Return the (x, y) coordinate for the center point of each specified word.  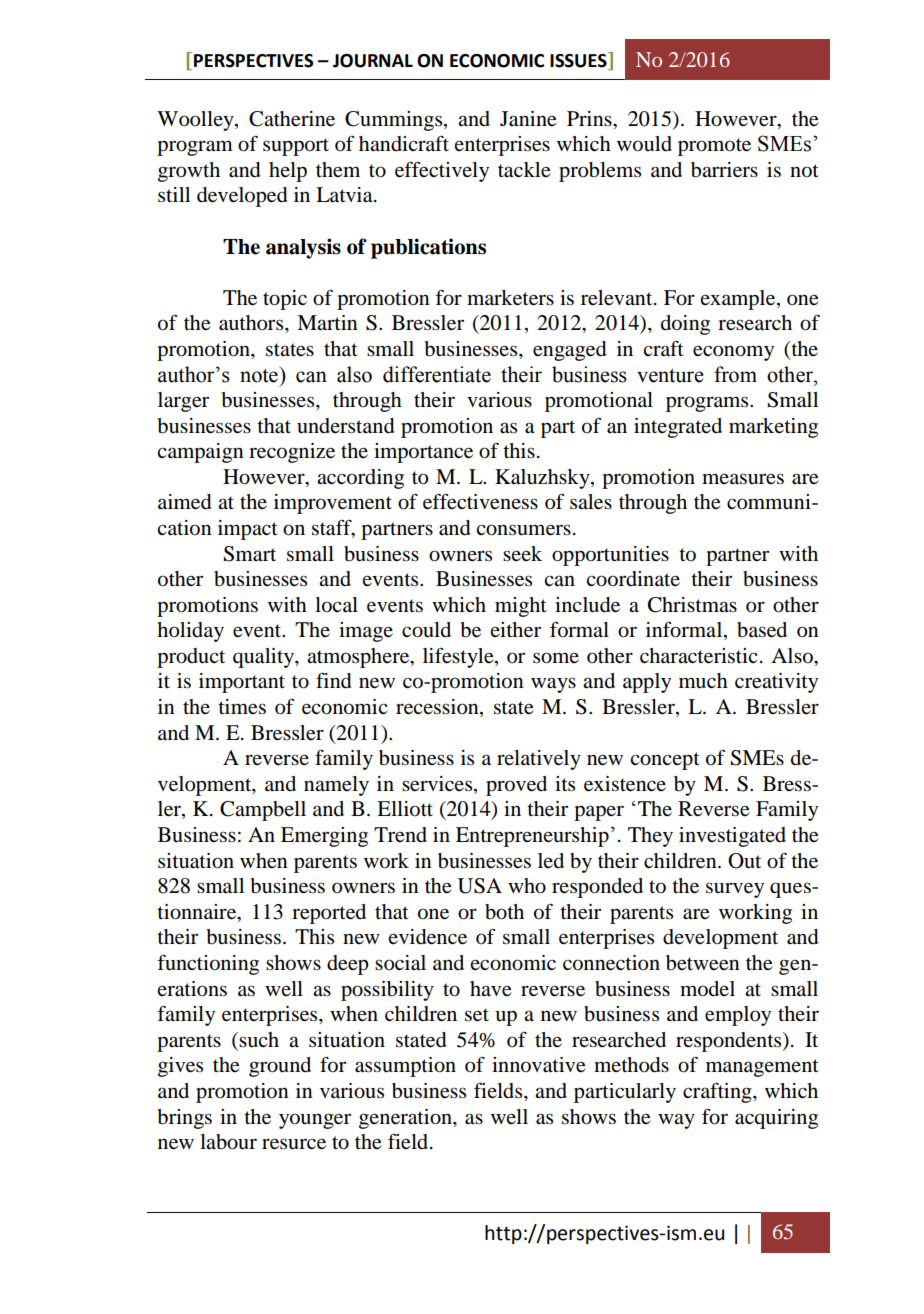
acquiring (776, 1119)
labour (228, 1142)
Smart (250, 554)
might (521, 607)
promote (714, 147)
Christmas (692, 605)
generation (406, 1119)
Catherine (292, 119)
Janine (528, 119)
